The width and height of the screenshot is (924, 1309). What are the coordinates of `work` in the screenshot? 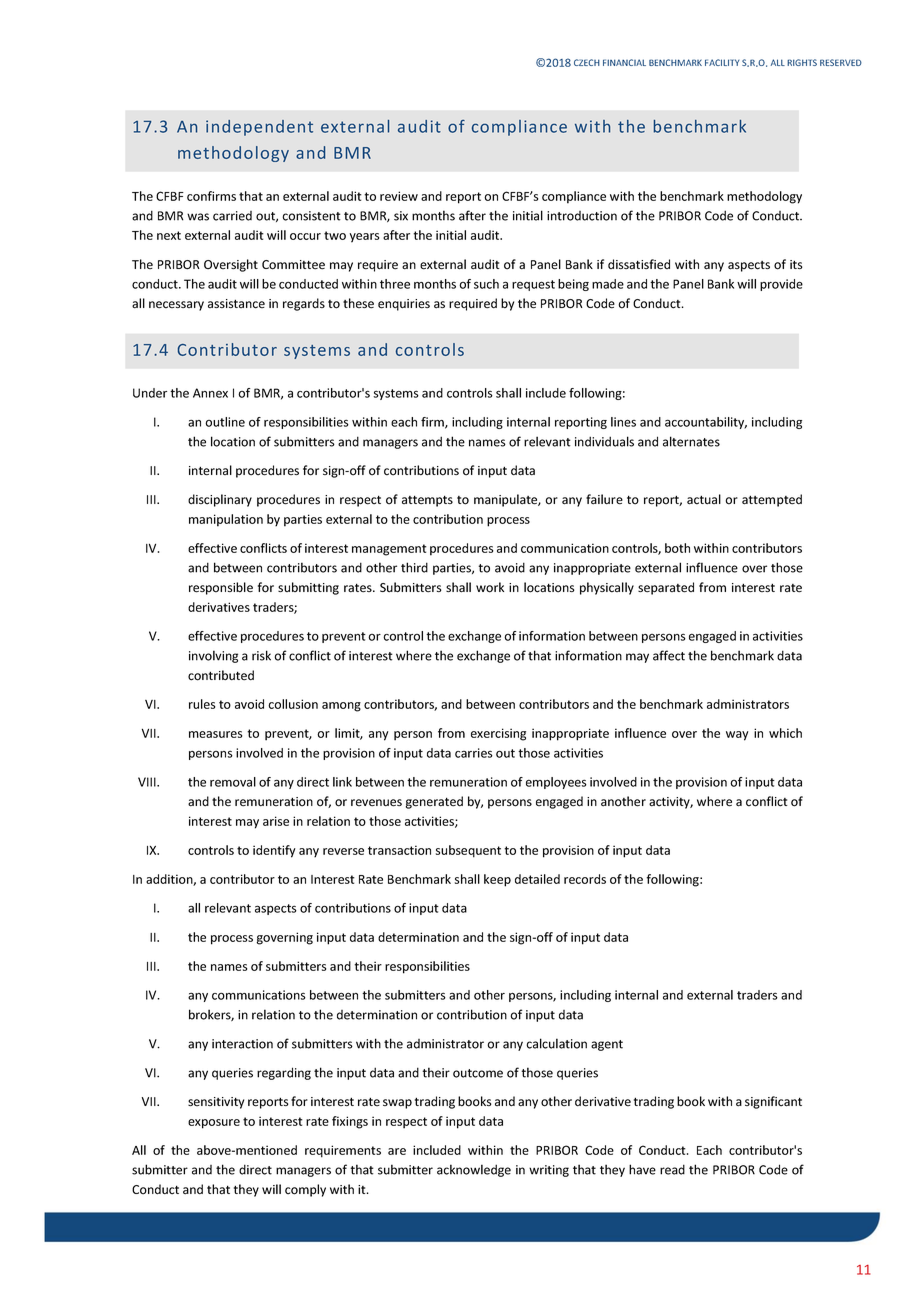 It's located at (490, 587).
